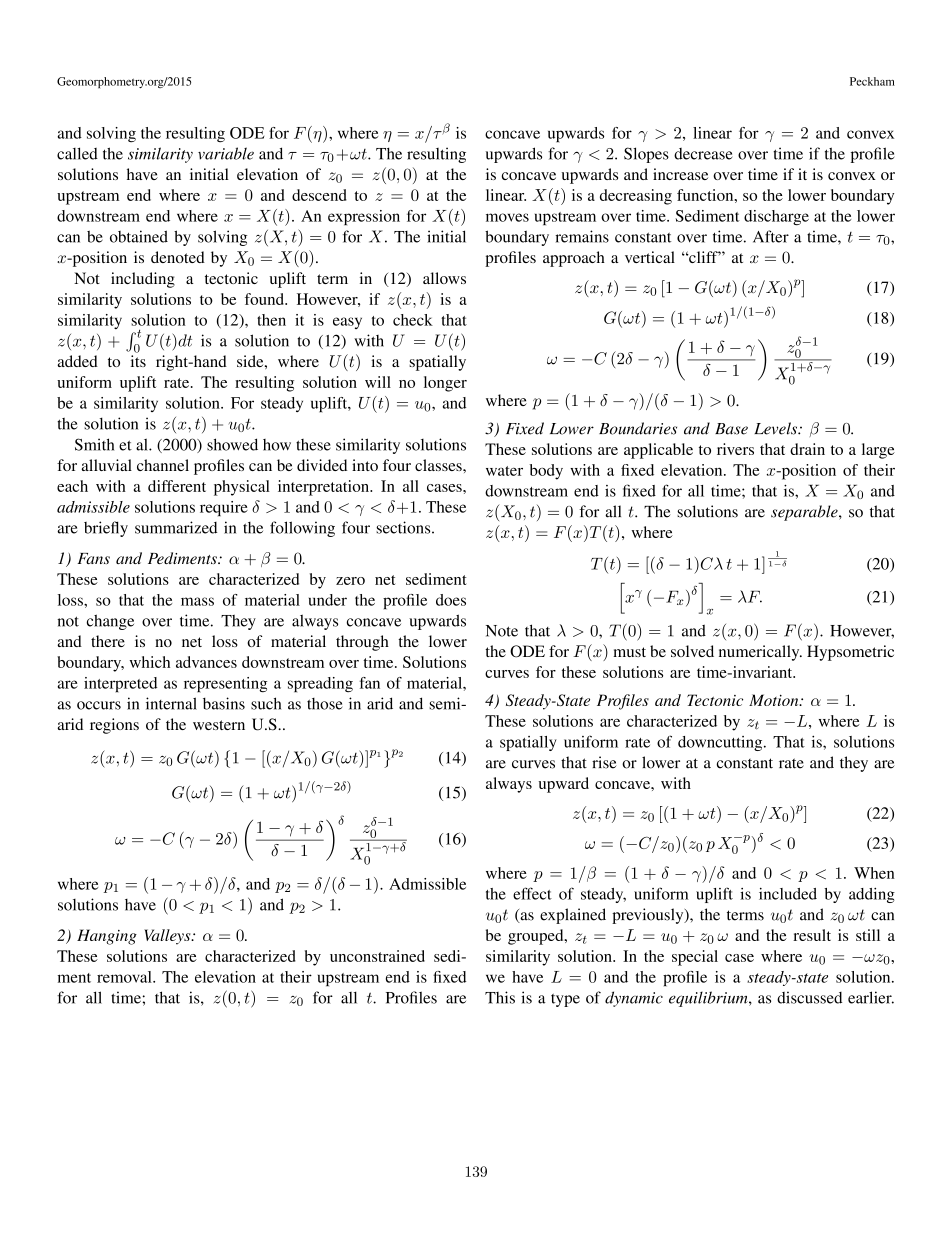 Image resolution: width=952 pixels, height=1233 pixels. What do you see at coordinates (226, 153) in the image?
I see `variable` at bounding box center [226, 153].
